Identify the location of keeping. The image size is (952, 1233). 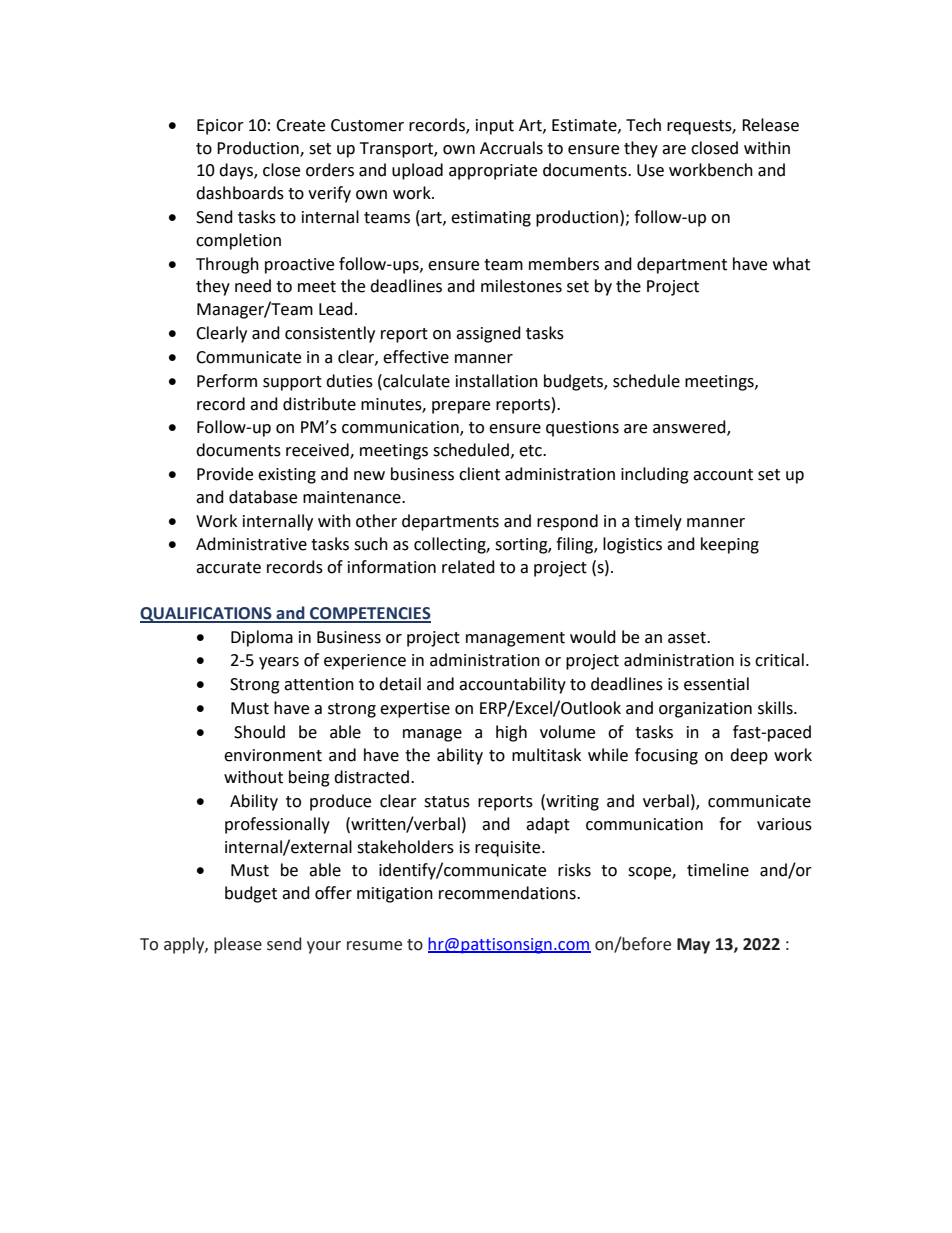
(730, 545).
